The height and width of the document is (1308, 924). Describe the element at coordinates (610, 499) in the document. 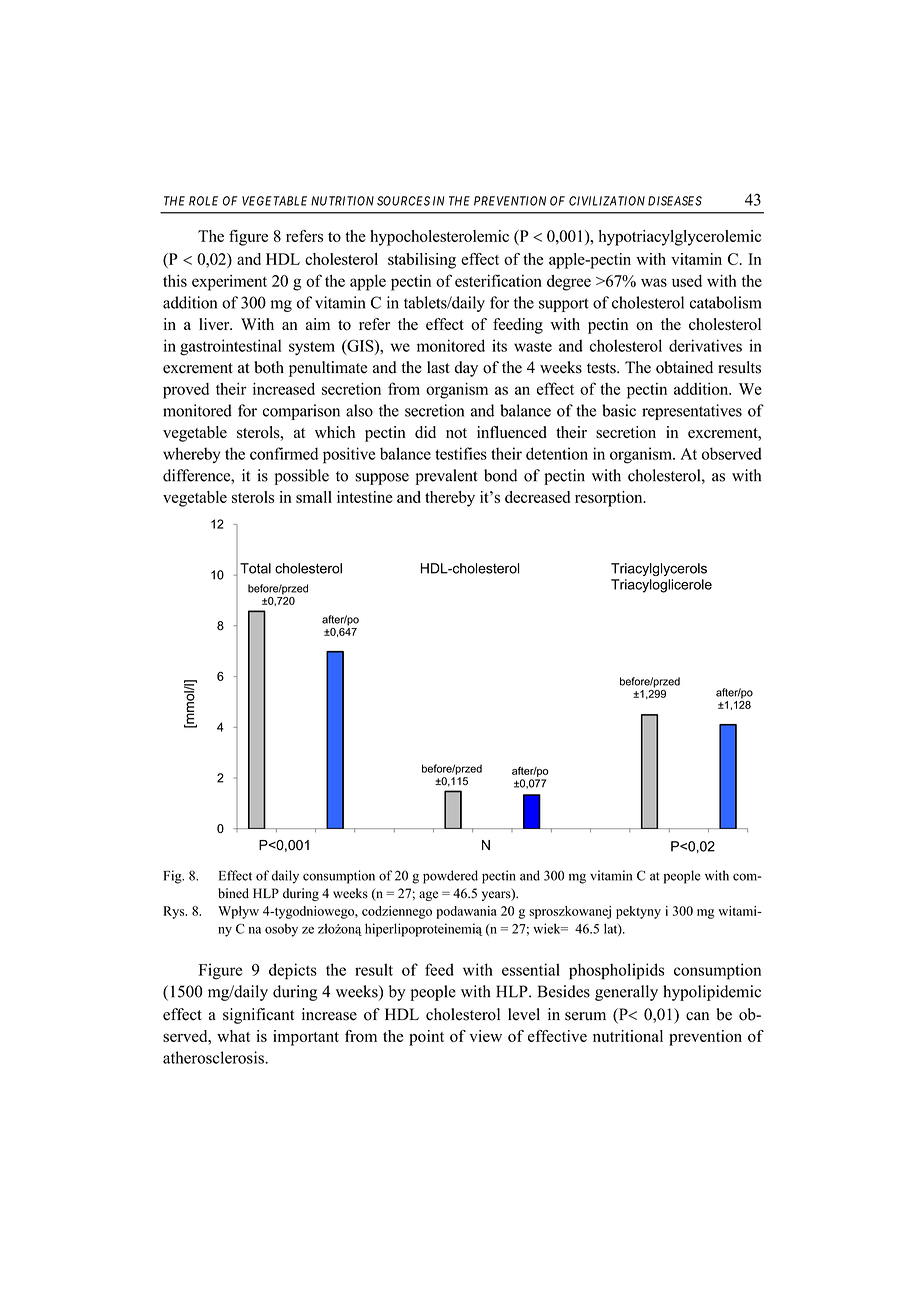

I see `resorption` at that location.
